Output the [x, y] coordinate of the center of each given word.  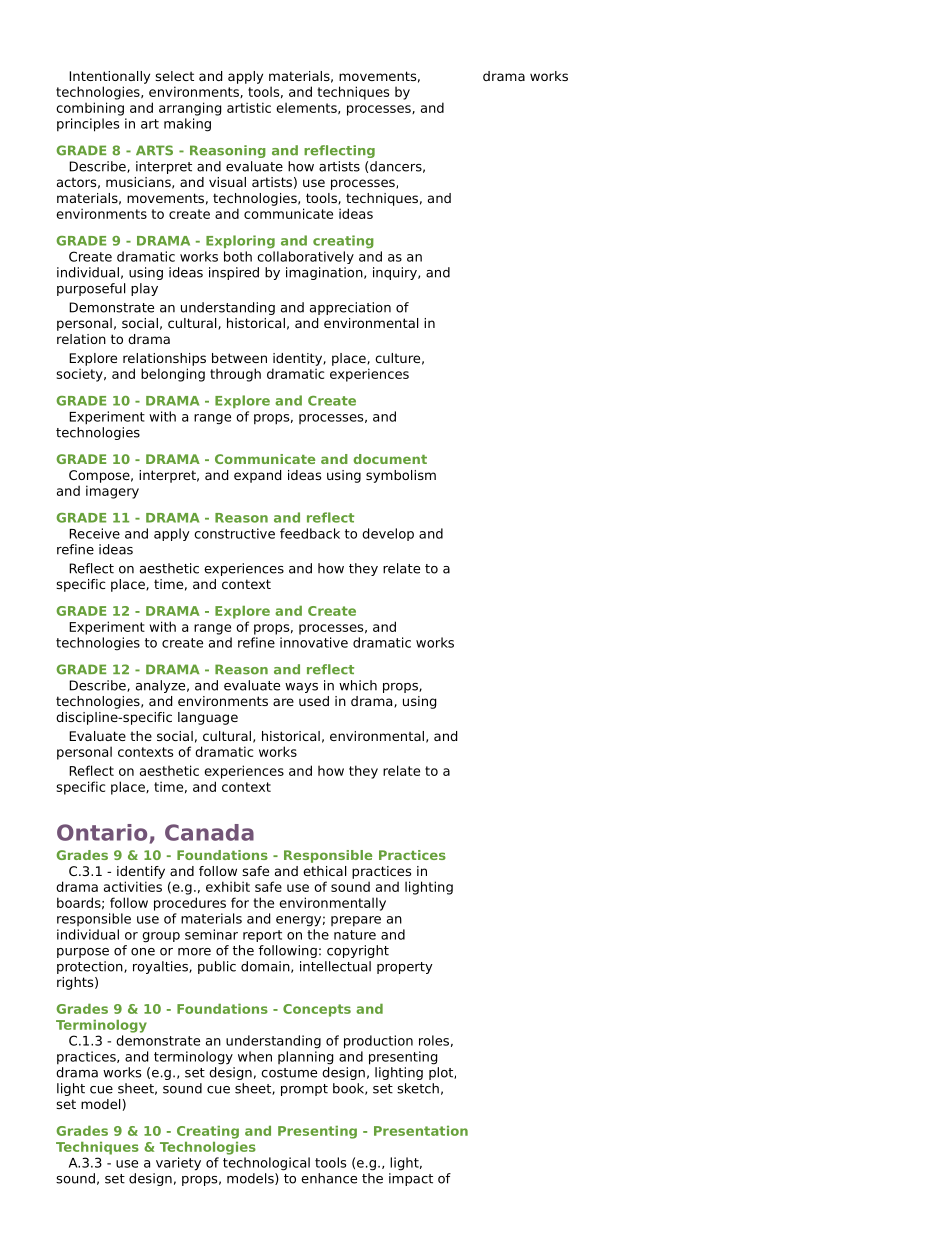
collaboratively [305, 257]
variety [178, 1164]
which [358, 685]
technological [266, 1164]
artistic [249, 107]
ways [301, 688]
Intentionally [109, 77]
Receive [94, 533]
